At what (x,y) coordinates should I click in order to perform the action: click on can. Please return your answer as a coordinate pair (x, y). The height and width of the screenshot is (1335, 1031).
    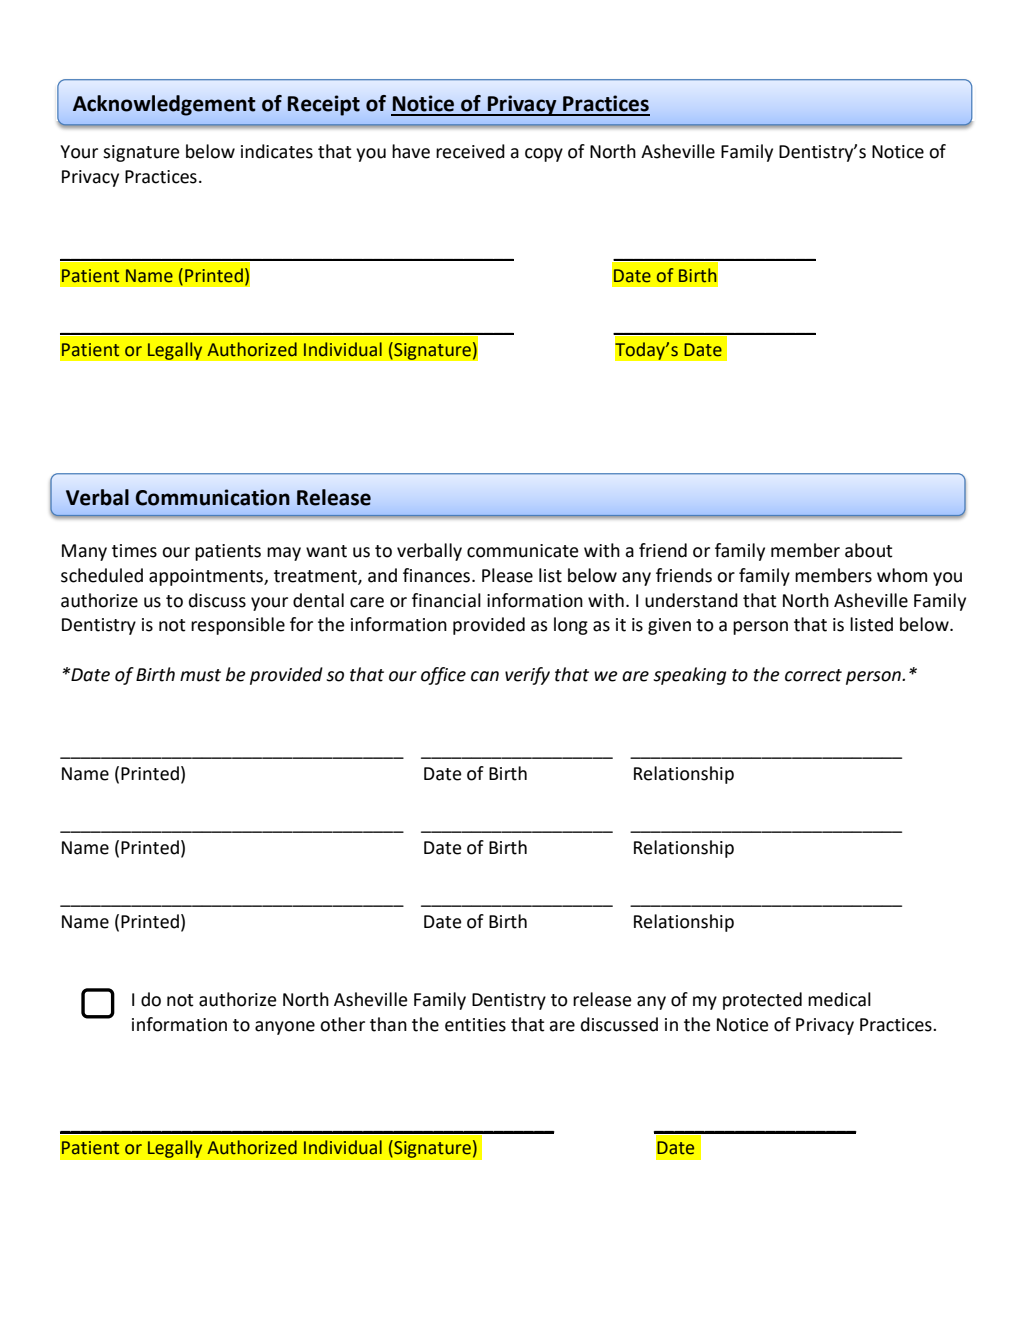
    Looking at the image, I should click on (485, 676).
